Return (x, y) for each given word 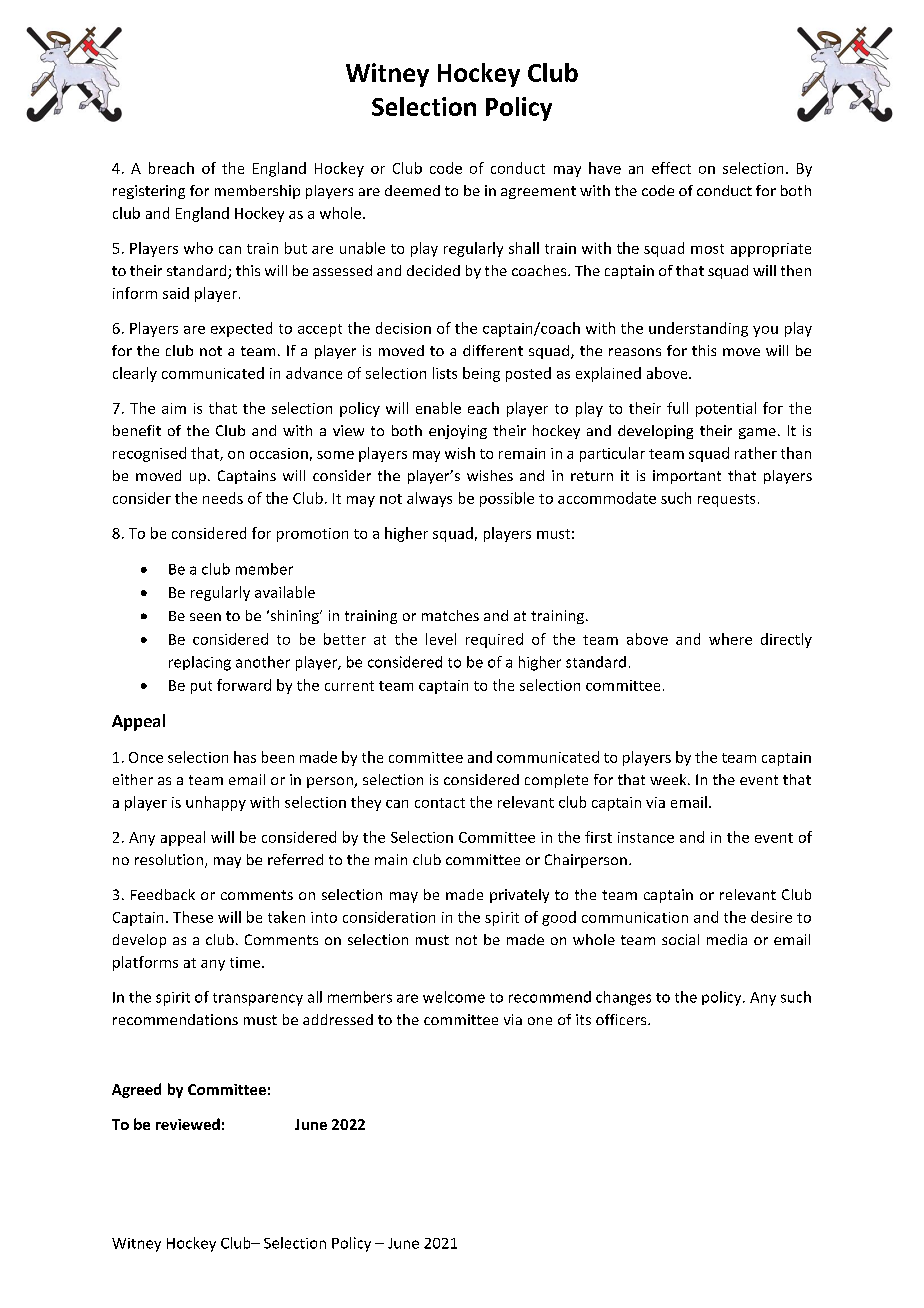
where (730, 639)
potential (726, 409)
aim (174, 408)
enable (438, 408)
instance (646, 837)
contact (440, 803)
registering (149, 192)
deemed (412, 190)
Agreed (136, 1090)
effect (671, 168)
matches (450, 615)
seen (205, 617)
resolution (169, 859)
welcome (454, 997)
